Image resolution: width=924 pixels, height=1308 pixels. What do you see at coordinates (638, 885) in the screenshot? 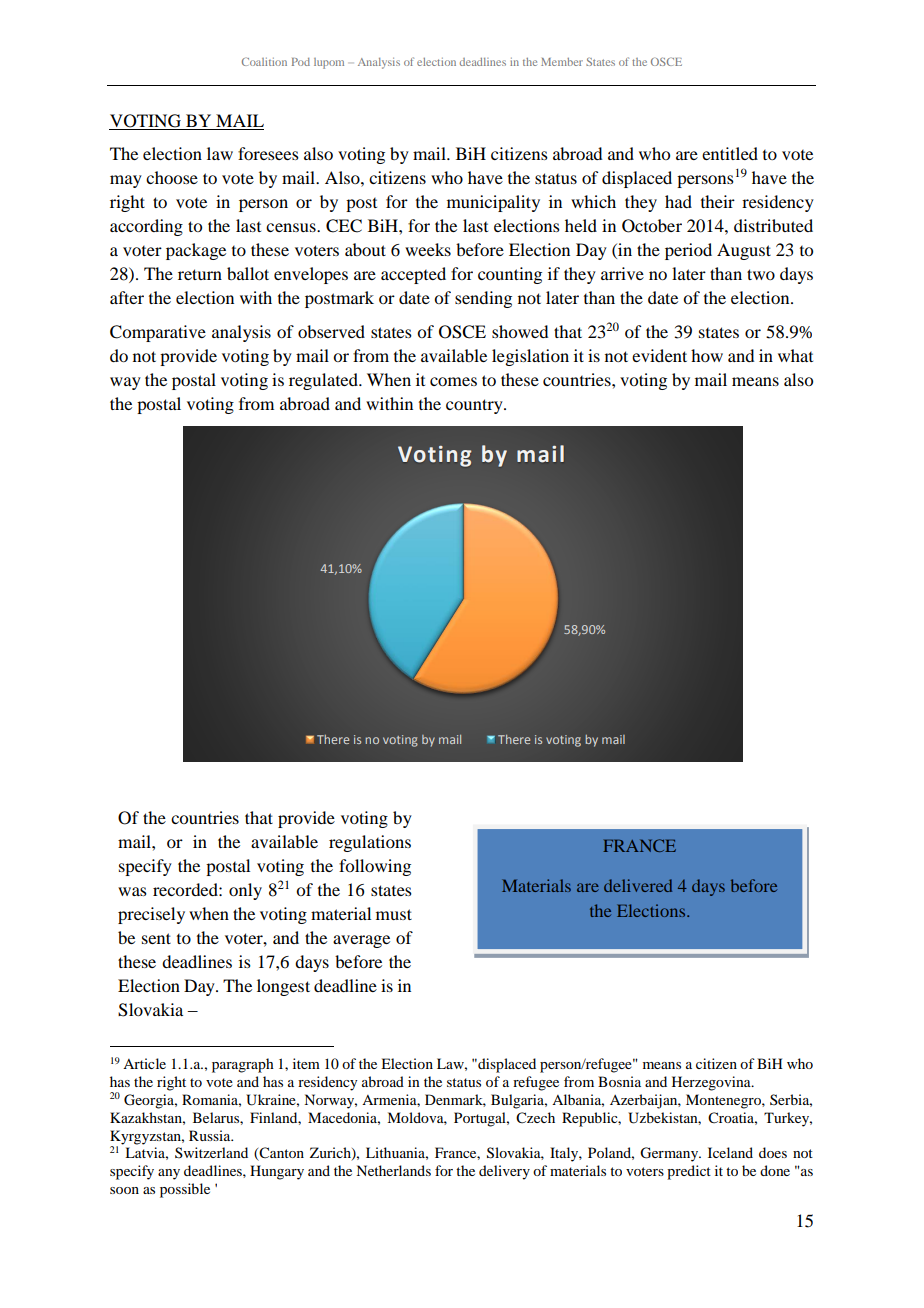
I see `delivered` at bounding box center [638, 885].
